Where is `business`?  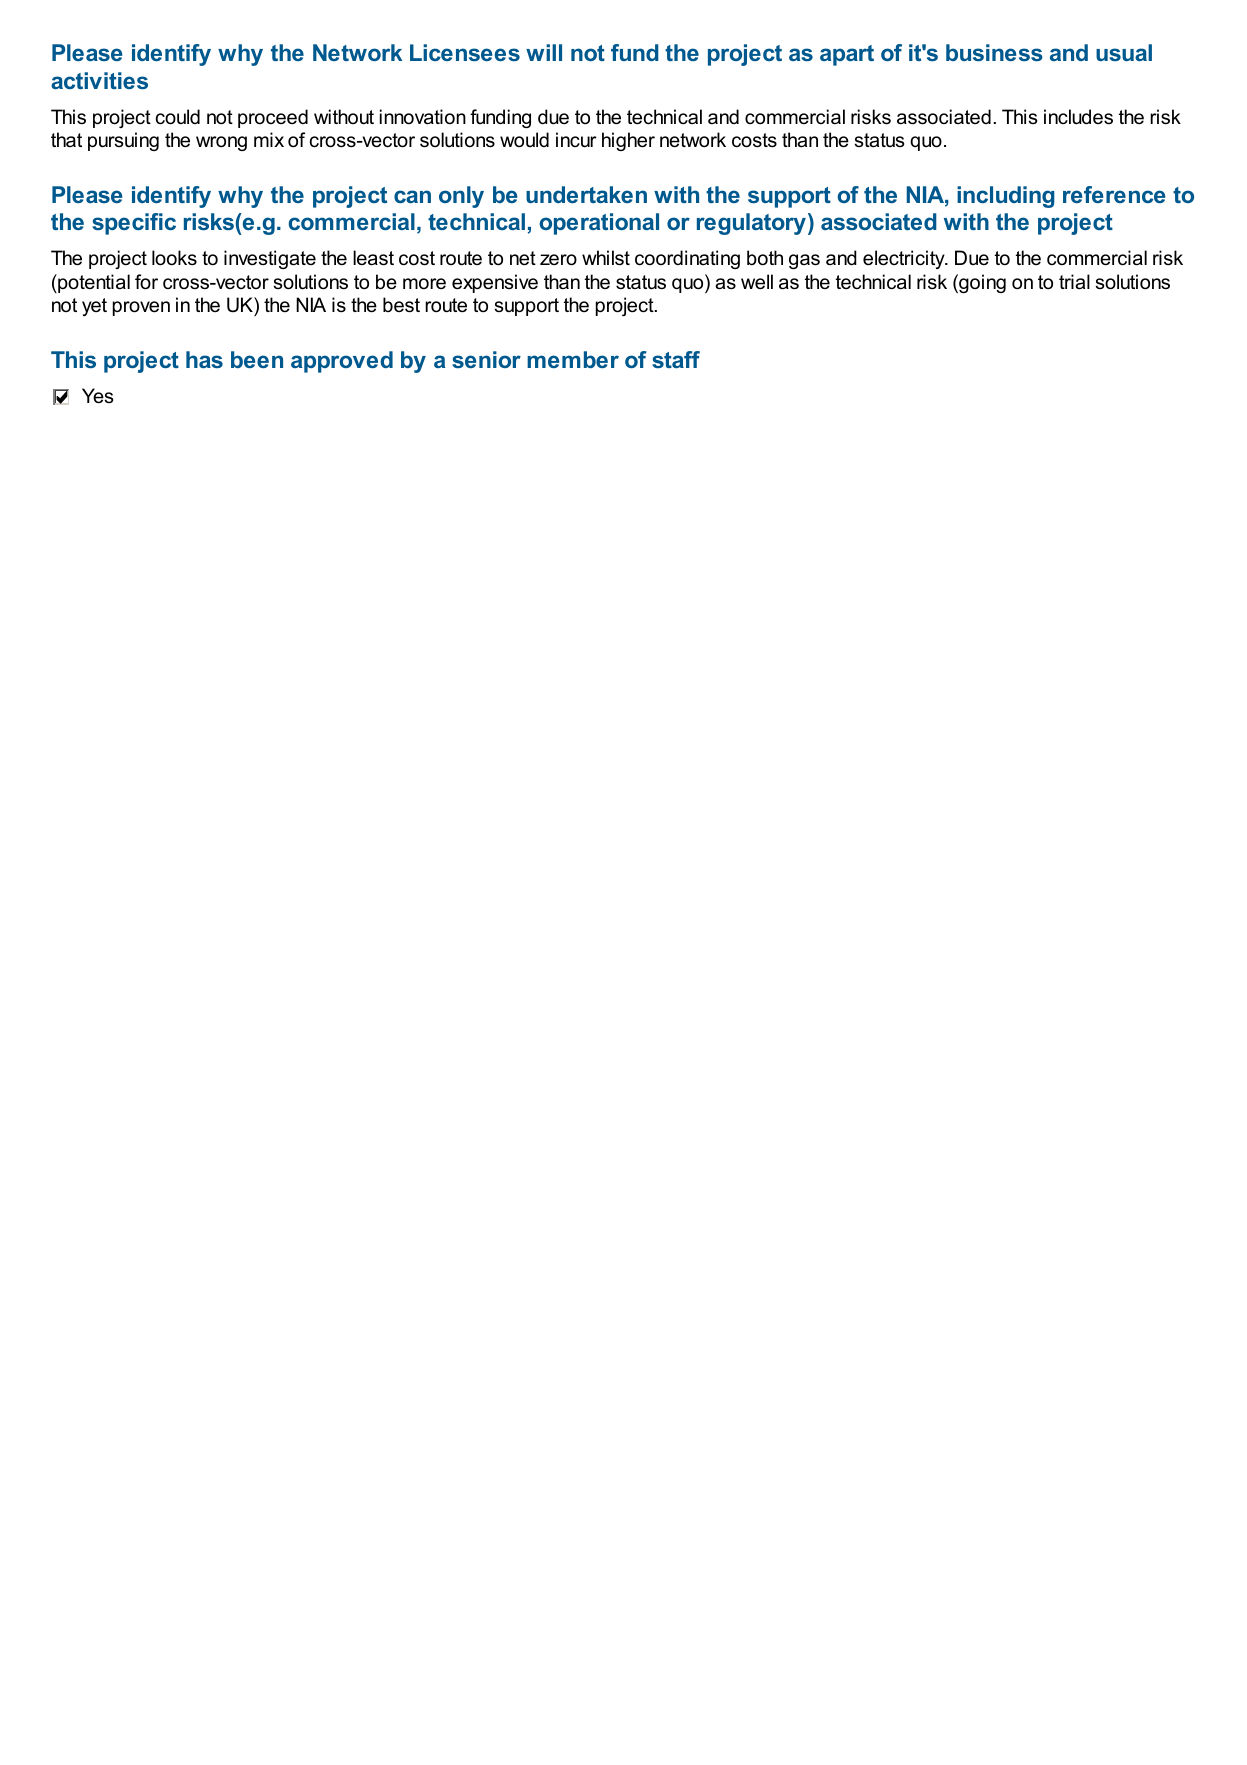 business is located at coordinates (994, 52).
